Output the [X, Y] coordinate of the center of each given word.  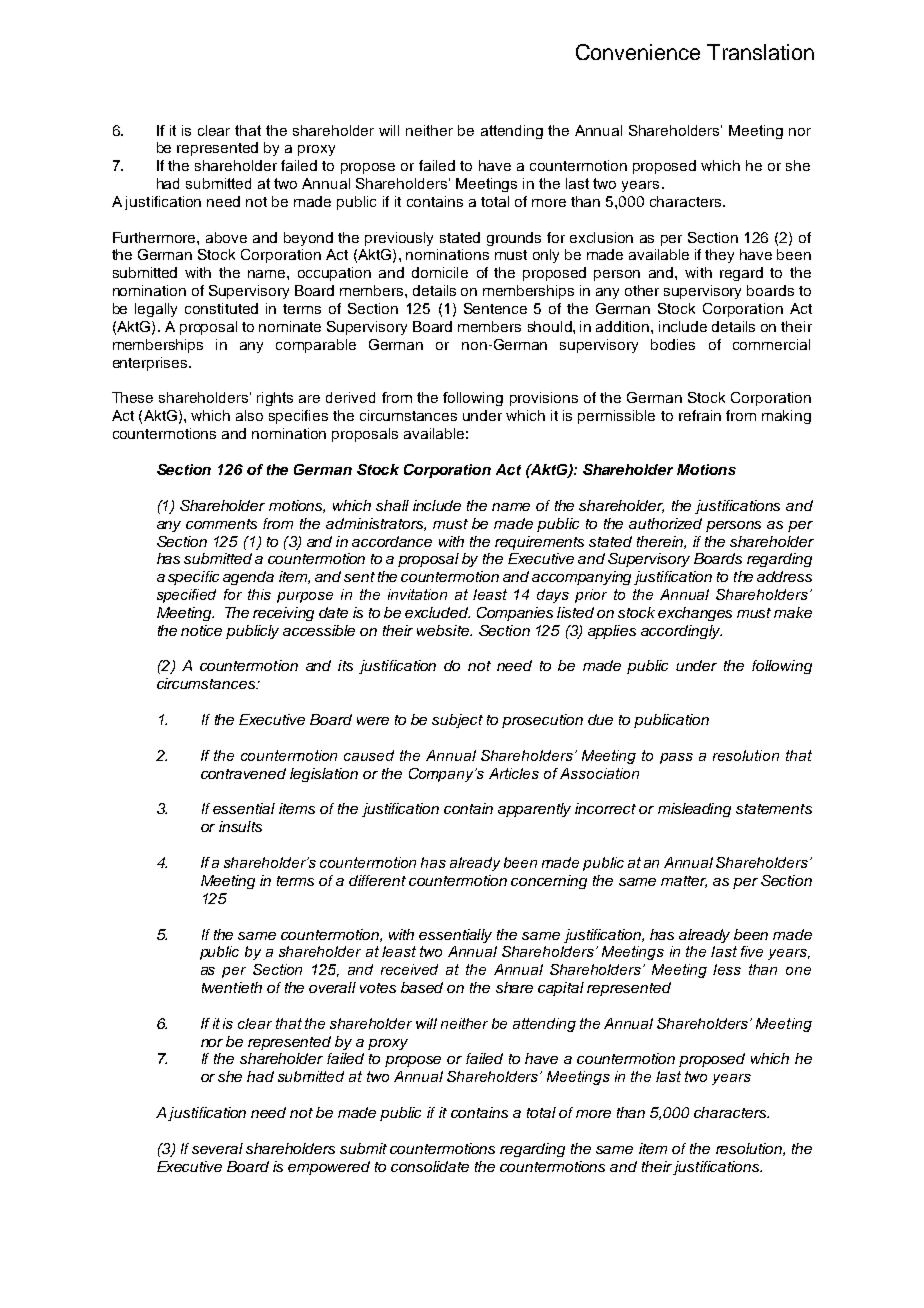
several [217, 1148]
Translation [760, 52]
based [422, 987]
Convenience [638, 52]
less [727, 969]
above [226, 237]
